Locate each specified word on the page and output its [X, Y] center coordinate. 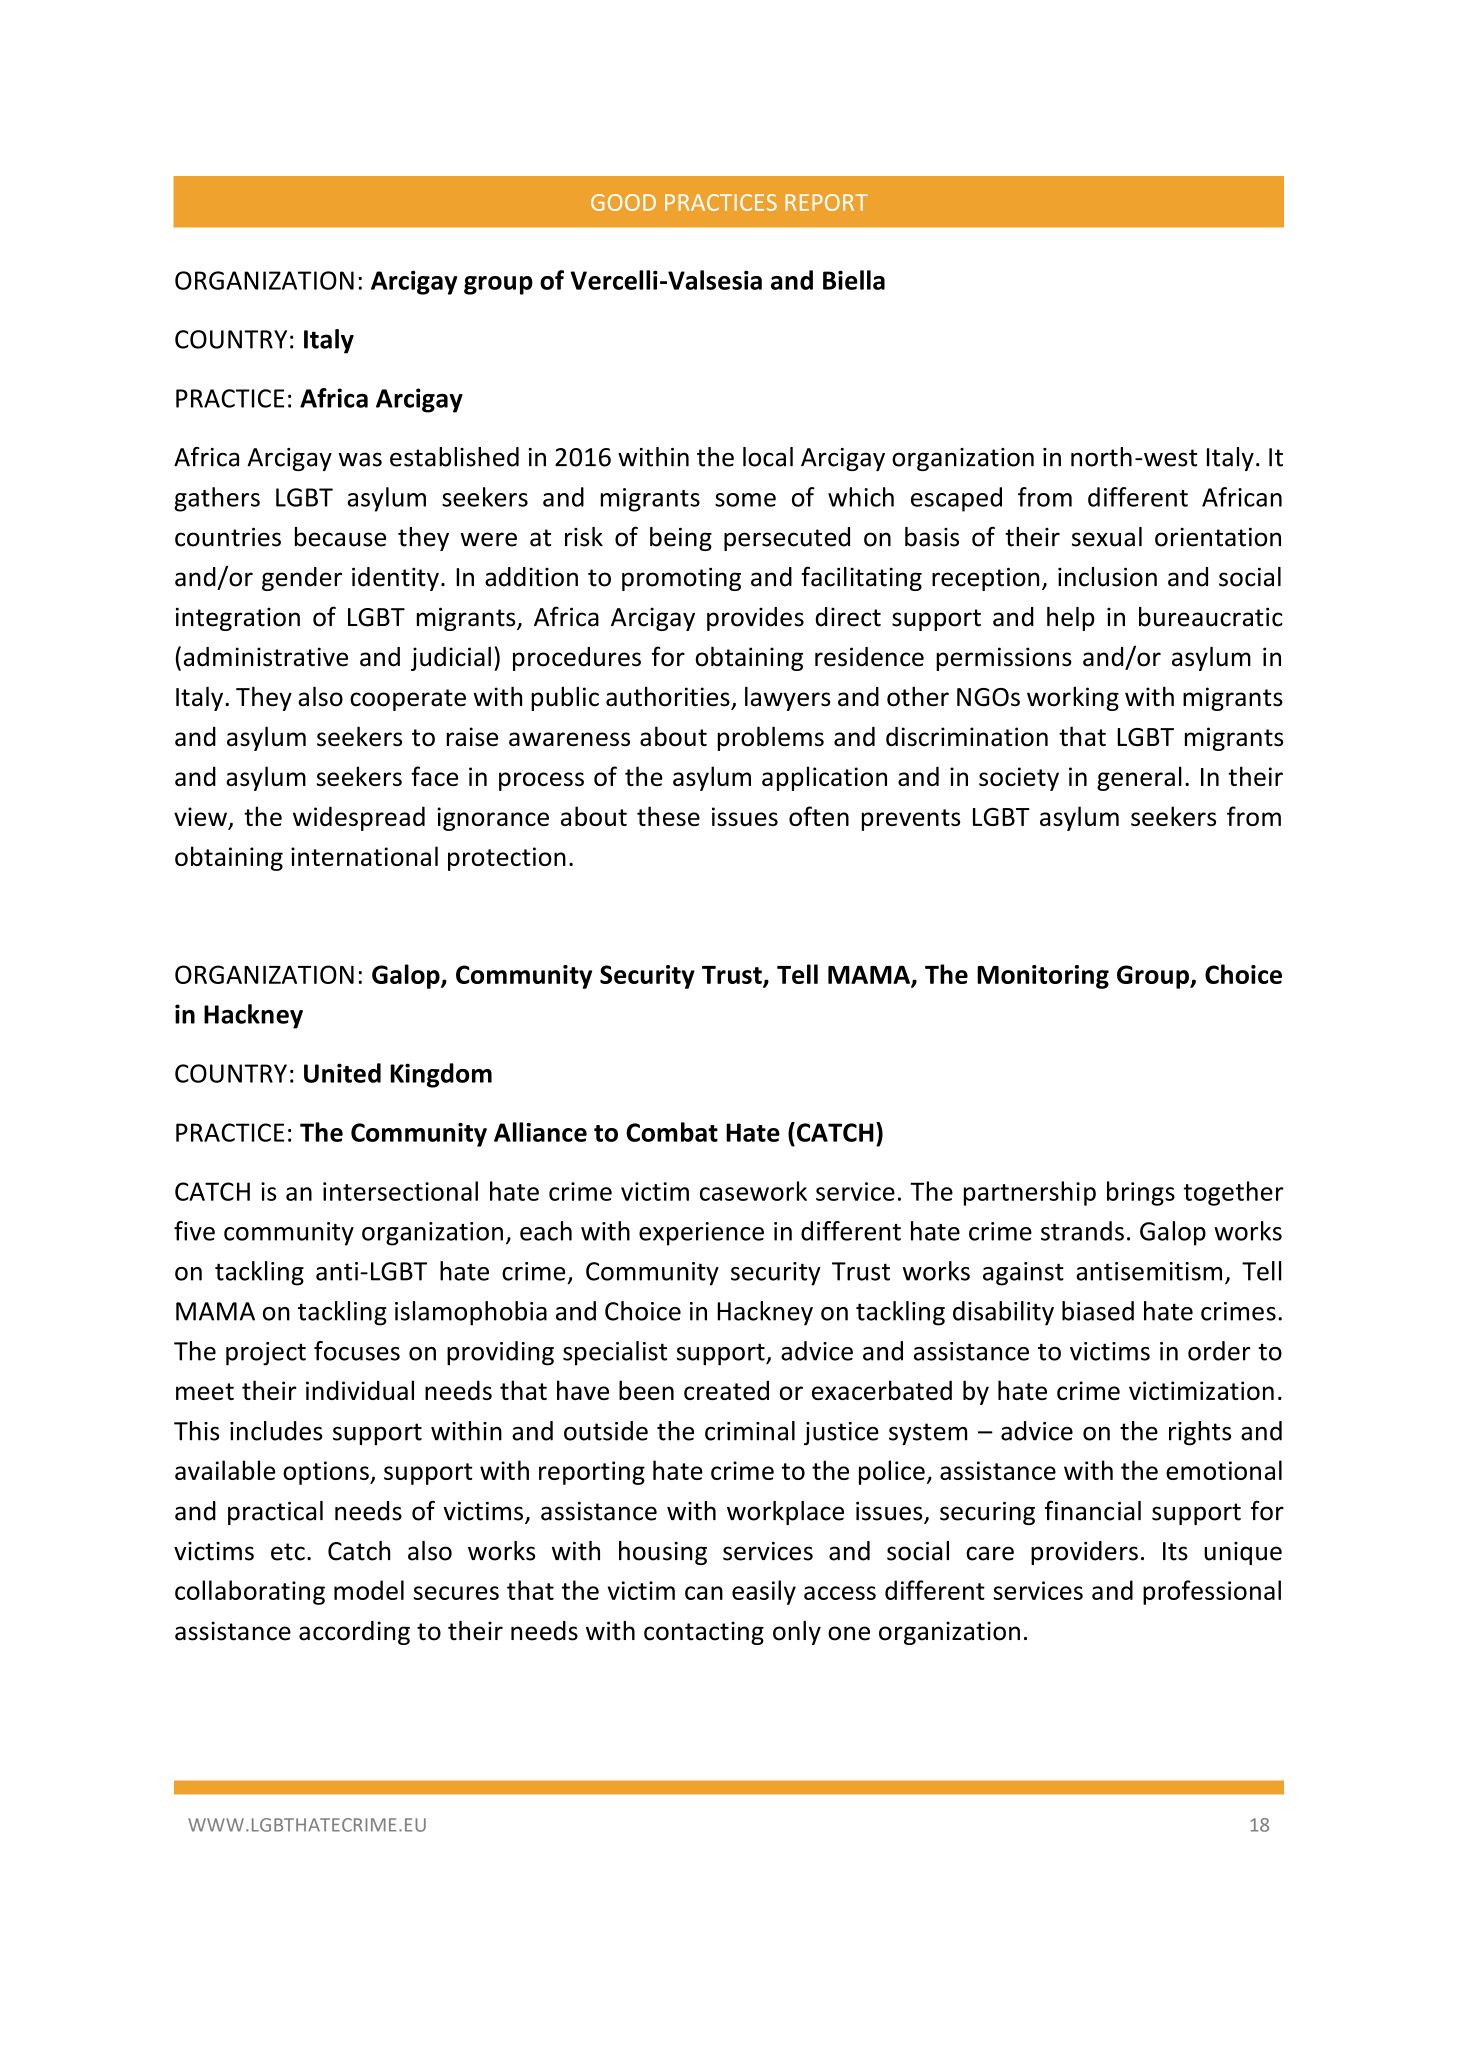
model [369, 1590]
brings [1141, 1193]
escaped [956, 499]
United [342, 1073]
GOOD [623, 202]
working [1073, 698]
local [768, 457]
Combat [672, 1132]
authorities [668, 696]
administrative [266, 657]
